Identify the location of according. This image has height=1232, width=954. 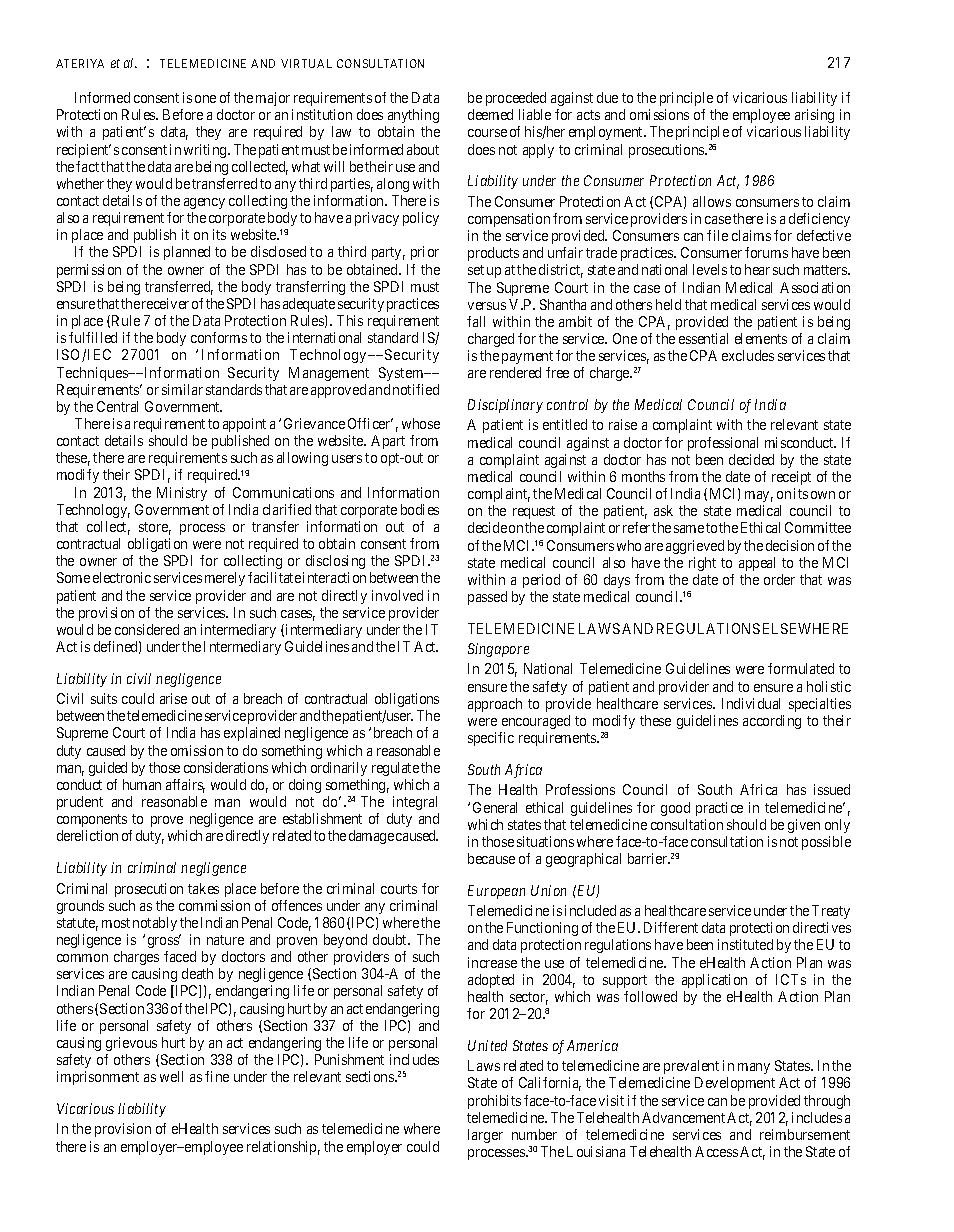
(772, 722).
